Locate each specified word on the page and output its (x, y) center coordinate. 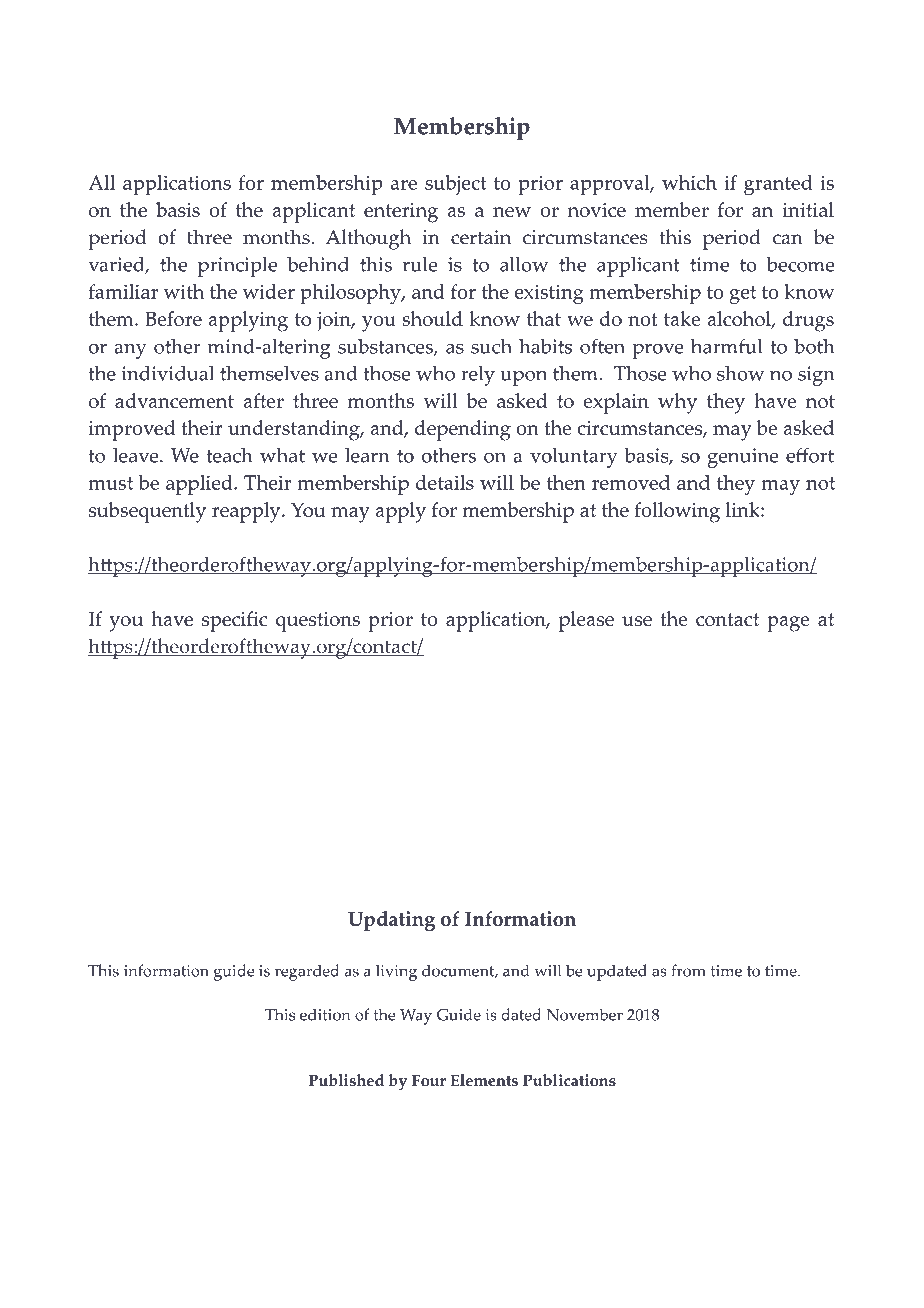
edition (325, 1014)
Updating (391, 921)
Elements (484, 1080)
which (689, 182)
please (586, 621)
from (689, 970)
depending (463, 430)
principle (237, 266)
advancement (174, 400)
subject (456, 185)
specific (235, 621)
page (788, 624)
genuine (743, 458)
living (396, 972)
